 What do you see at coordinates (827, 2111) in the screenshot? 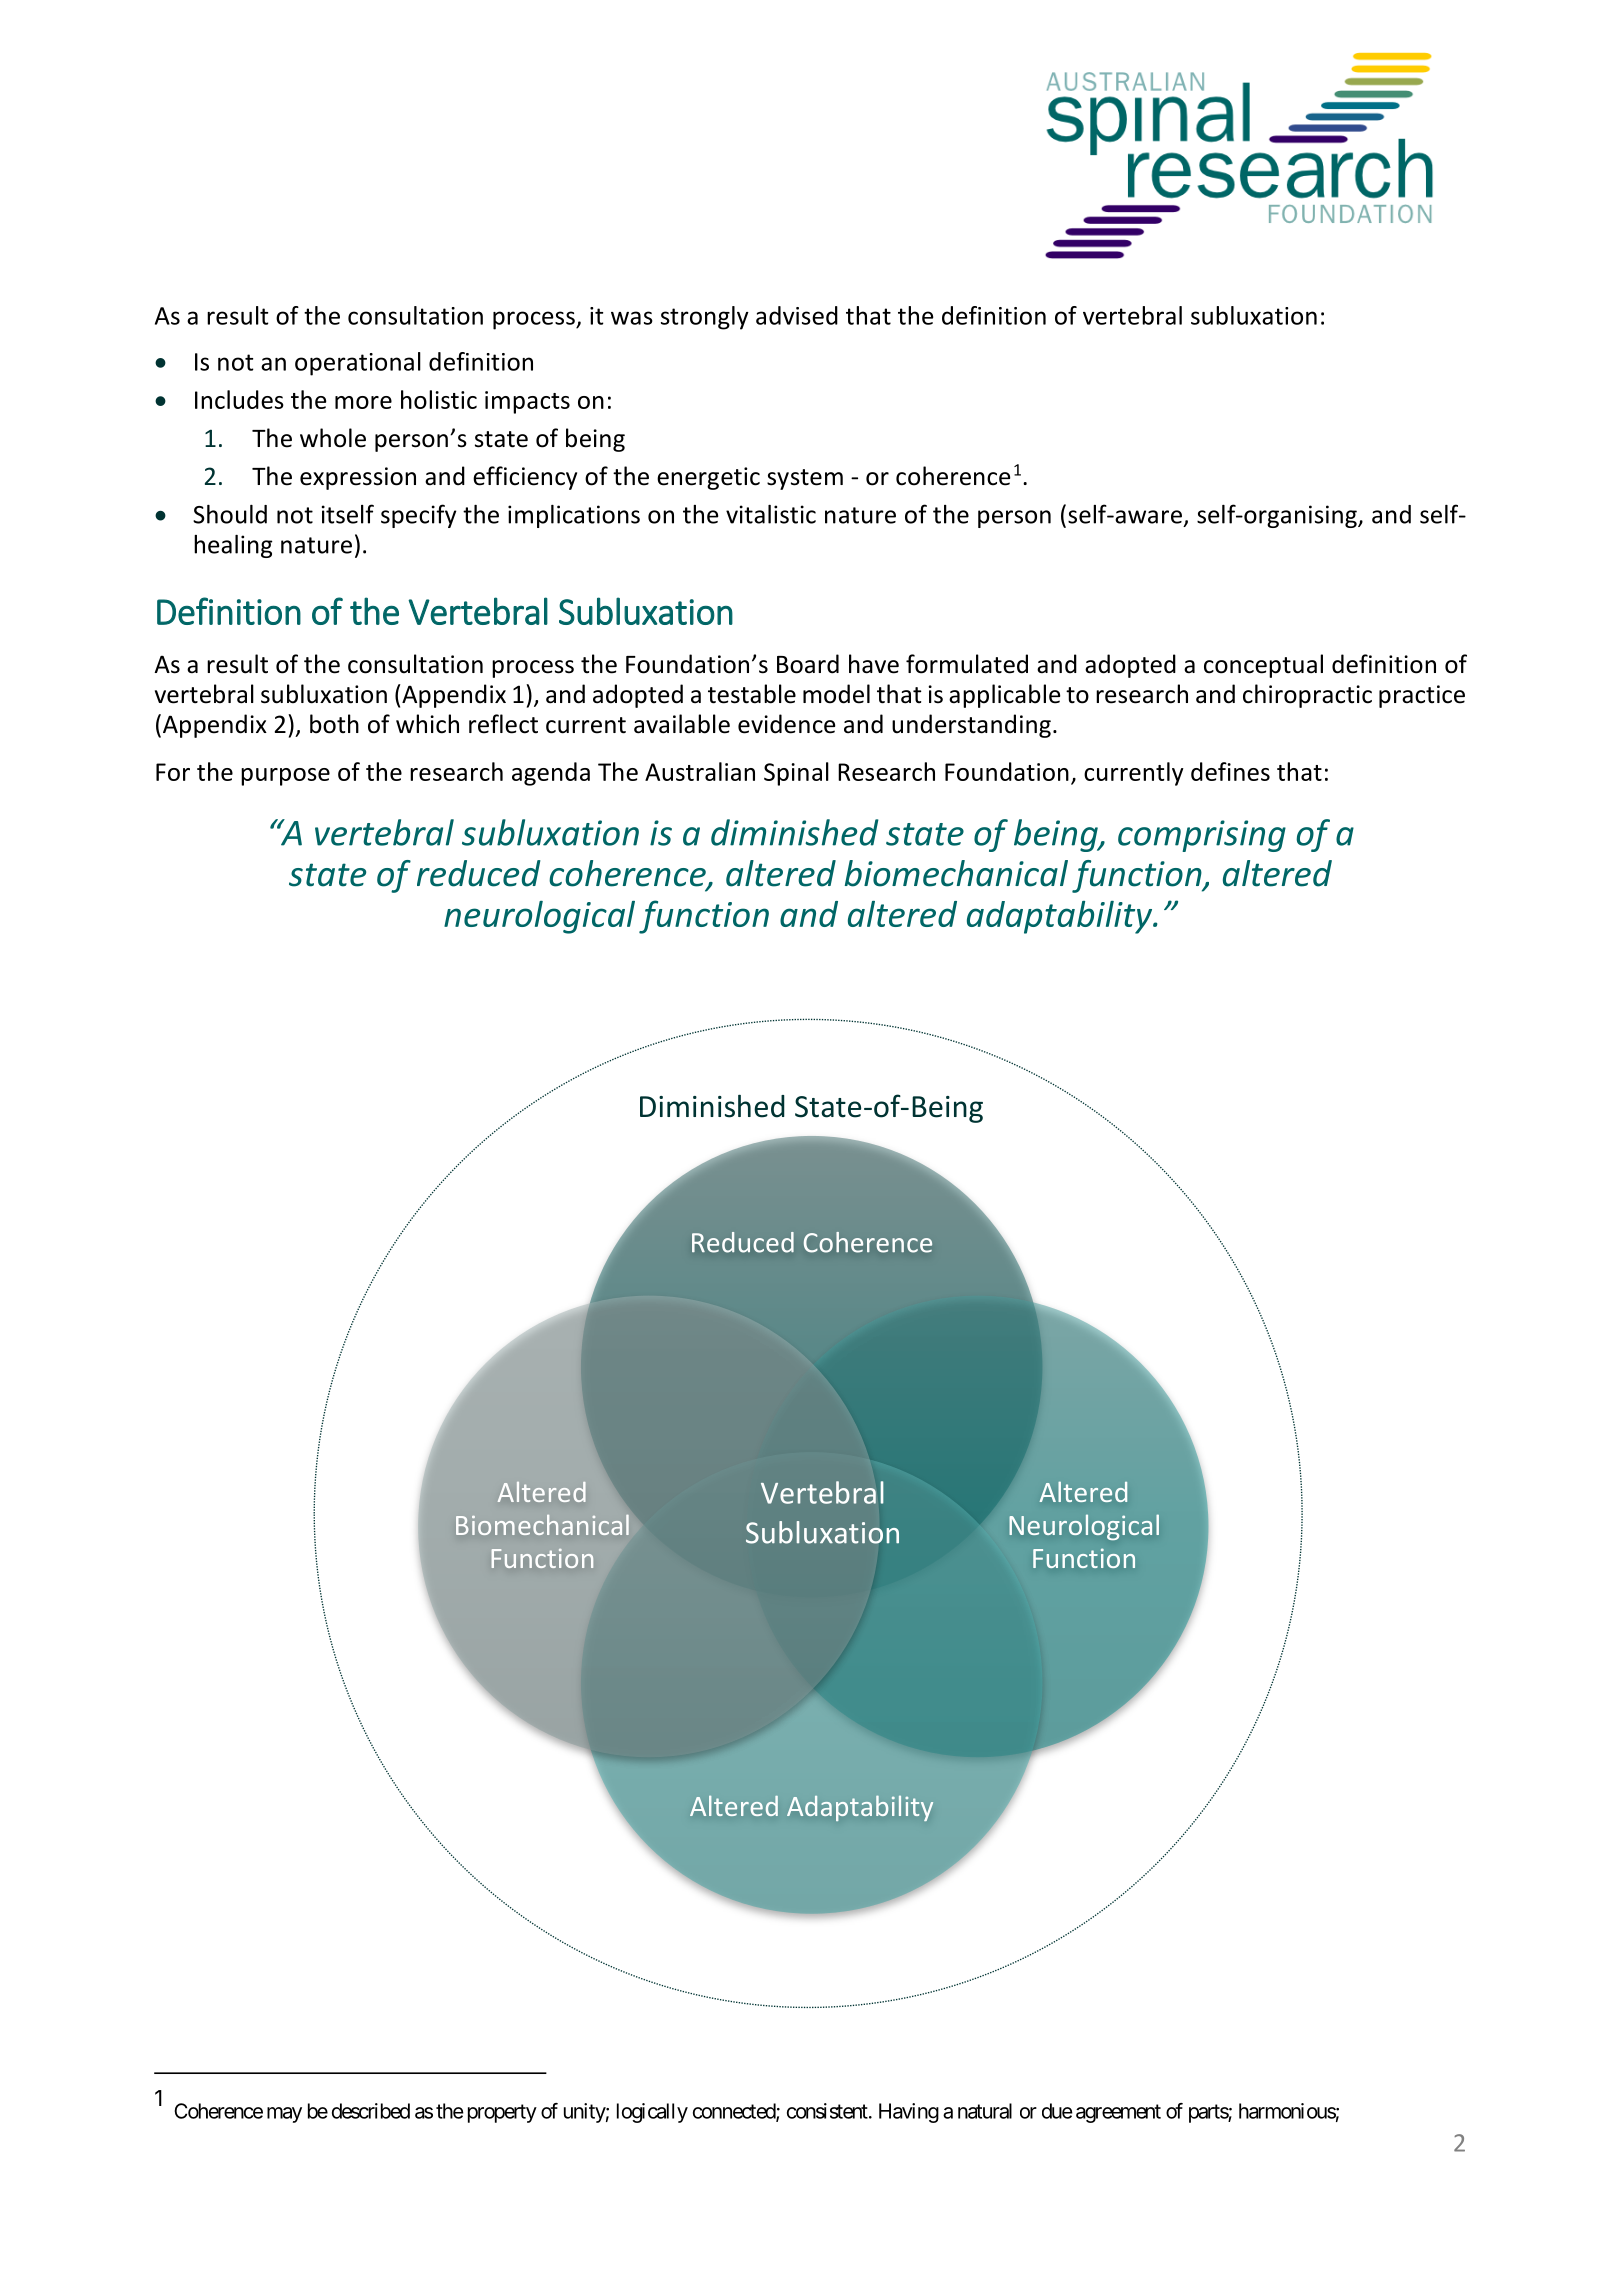
I see `consistent` at bounding box center [827, 2111].
